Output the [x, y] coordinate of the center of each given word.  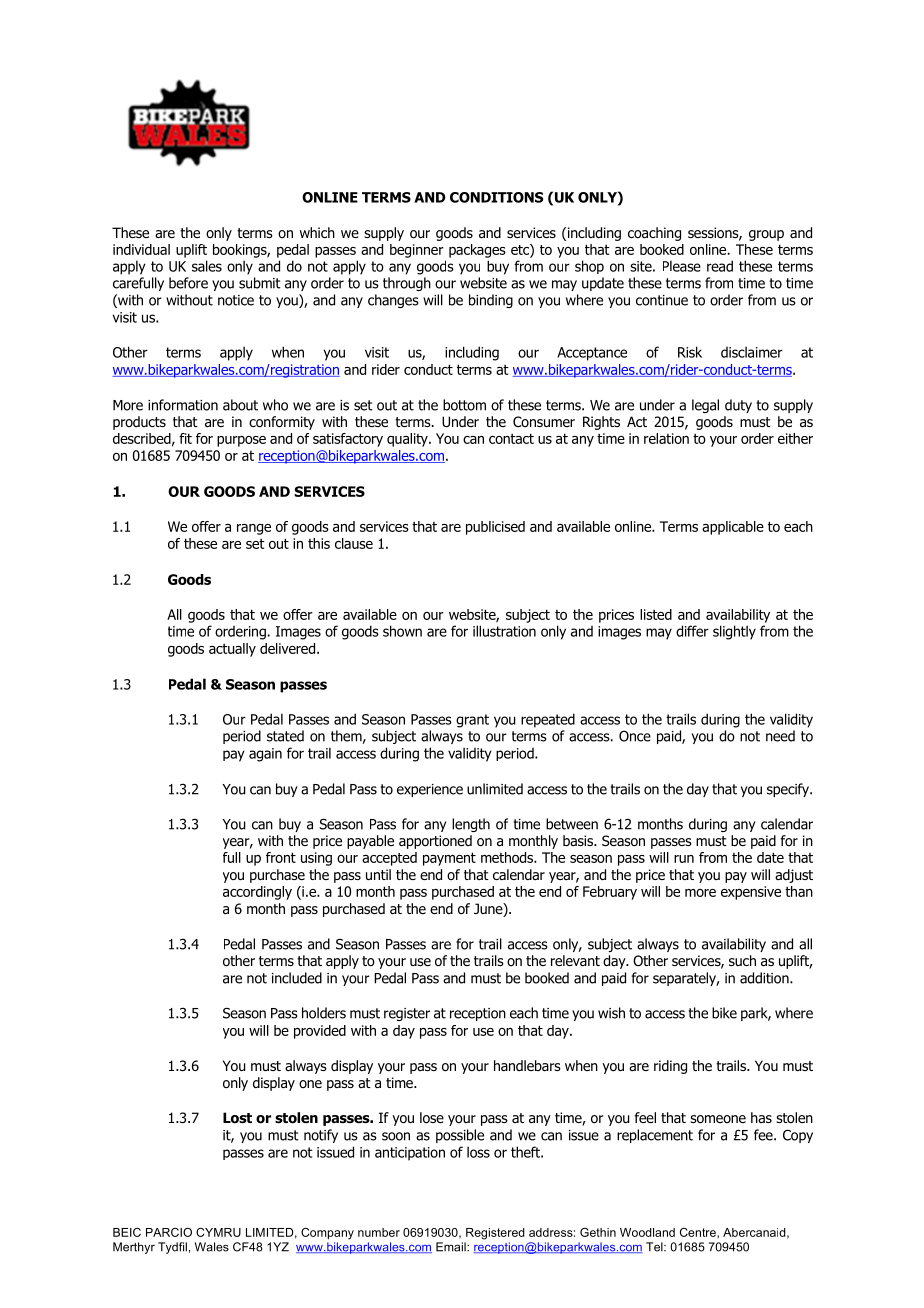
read [720, 266]
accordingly [257, 893]
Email [452, 1247]
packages [477, 251]
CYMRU [218, 1232]
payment [449, 859]
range [254, 529]
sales [207, 266]
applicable [733, 528]
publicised [495, 528]
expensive [751, 893]
